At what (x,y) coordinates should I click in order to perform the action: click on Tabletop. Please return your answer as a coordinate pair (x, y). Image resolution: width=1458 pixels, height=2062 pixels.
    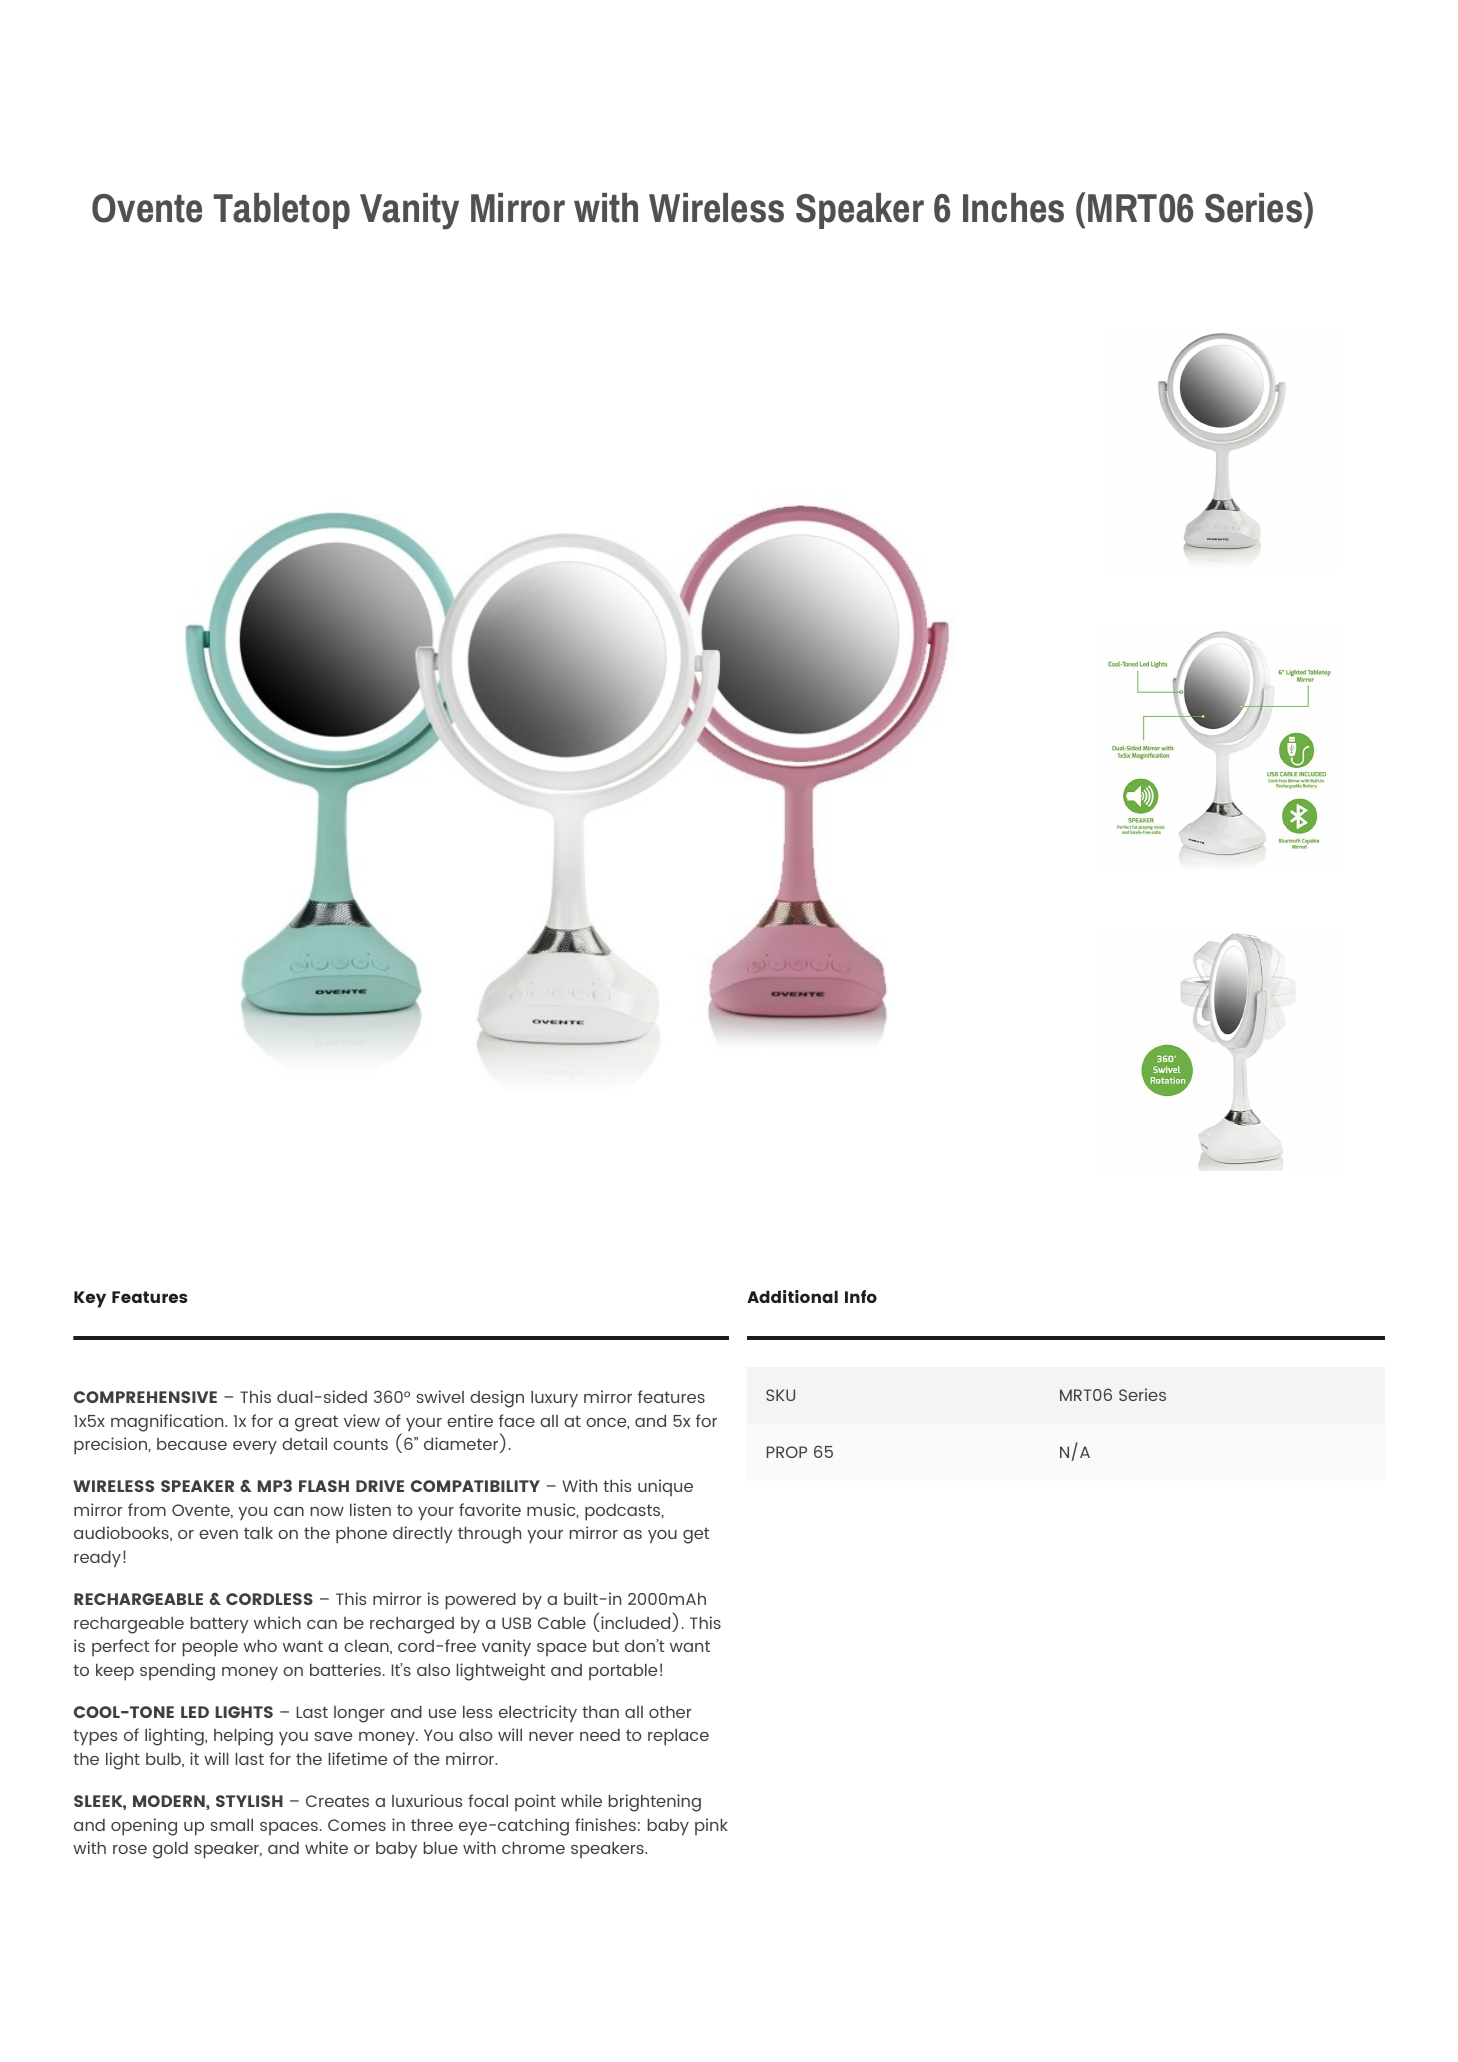
    Looking at the image, I should click on (281, 211).
